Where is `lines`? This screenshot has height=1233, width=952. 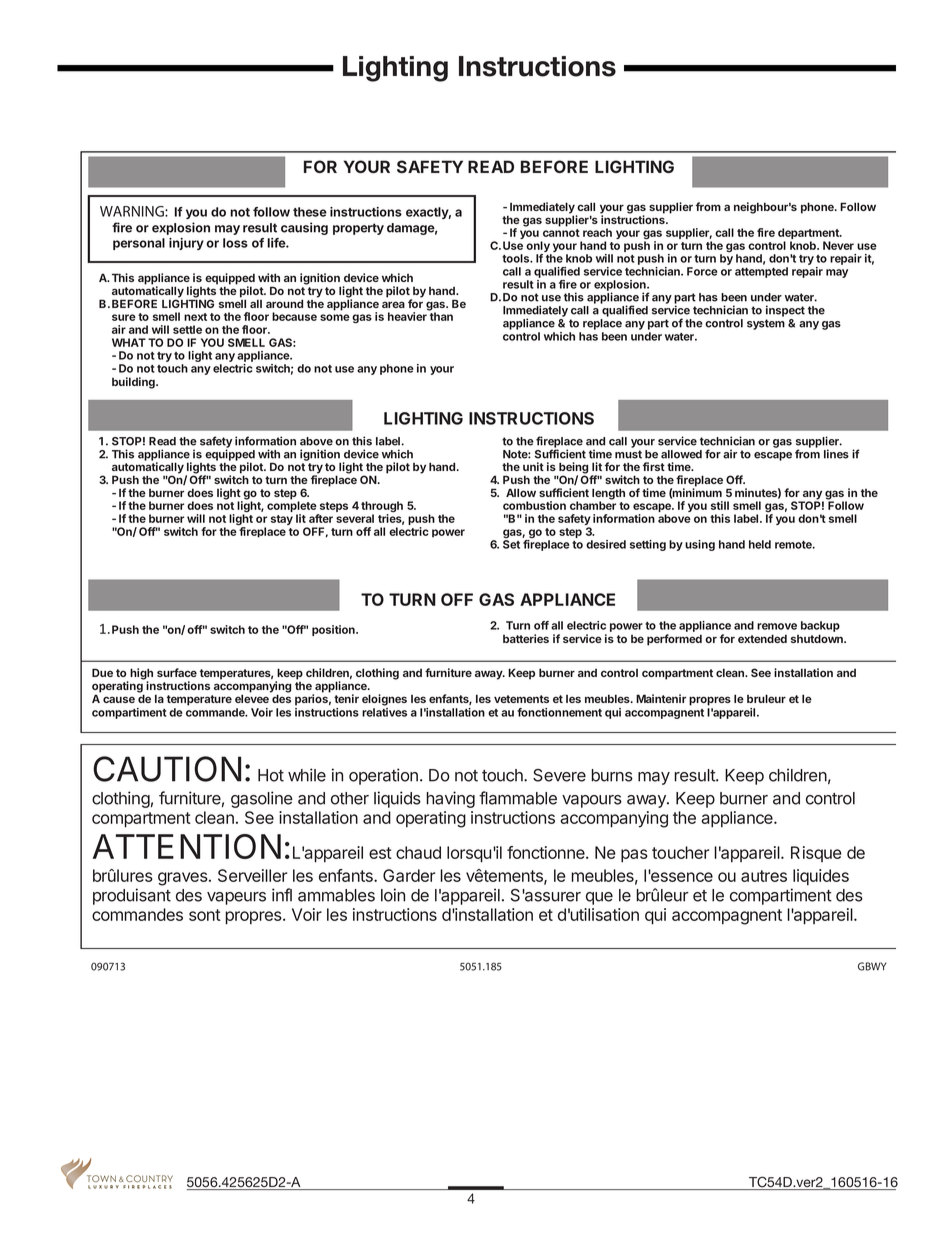 lines is located at coordinates (836, 454).
